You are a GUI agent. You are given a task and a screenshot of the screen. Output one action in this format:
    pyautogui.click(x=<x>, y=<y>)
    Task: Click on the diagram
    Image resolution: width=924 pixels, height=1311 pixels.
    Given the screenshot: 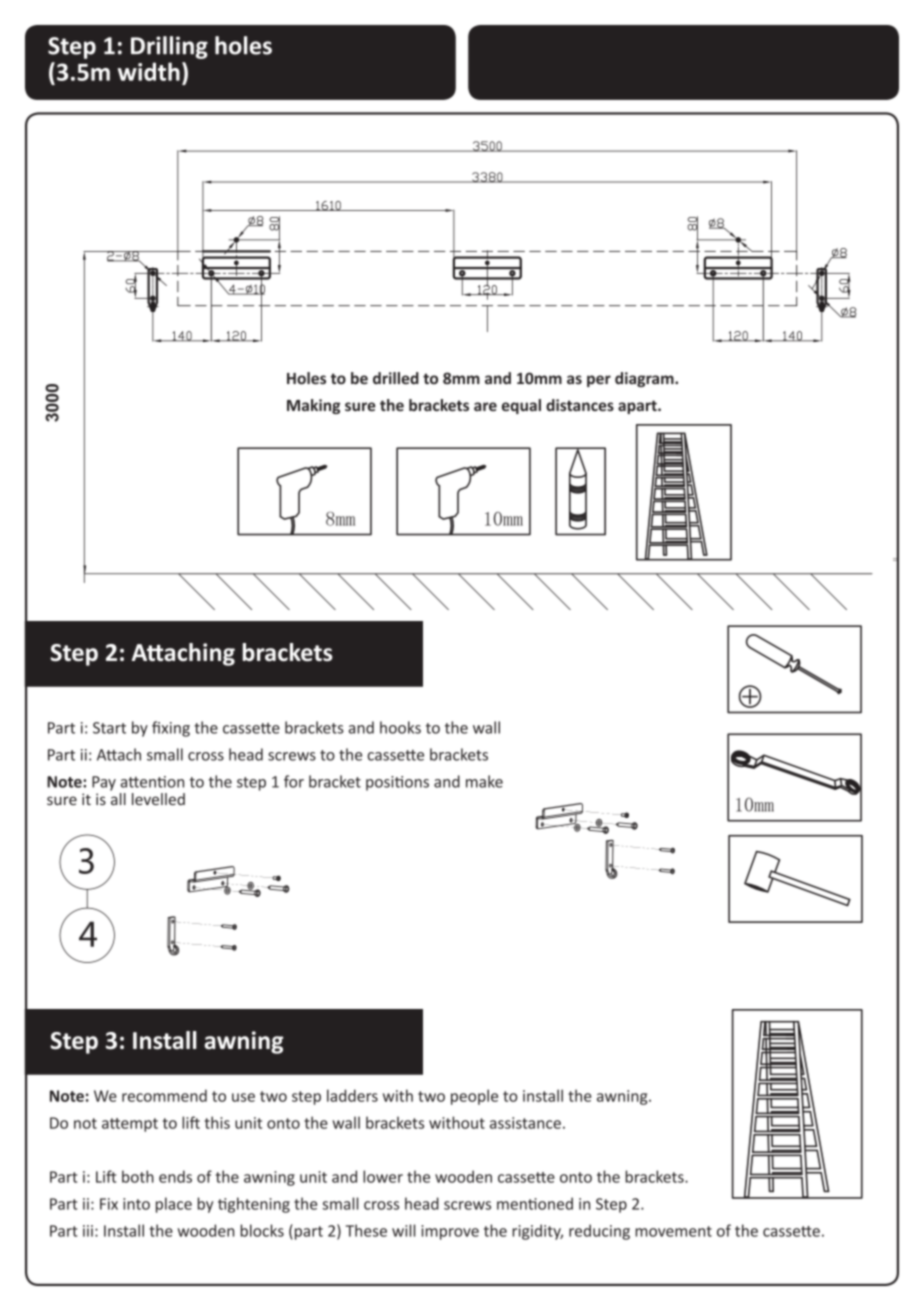 What is the action you would take?
    pyautogui.click(x=645, y=379)
